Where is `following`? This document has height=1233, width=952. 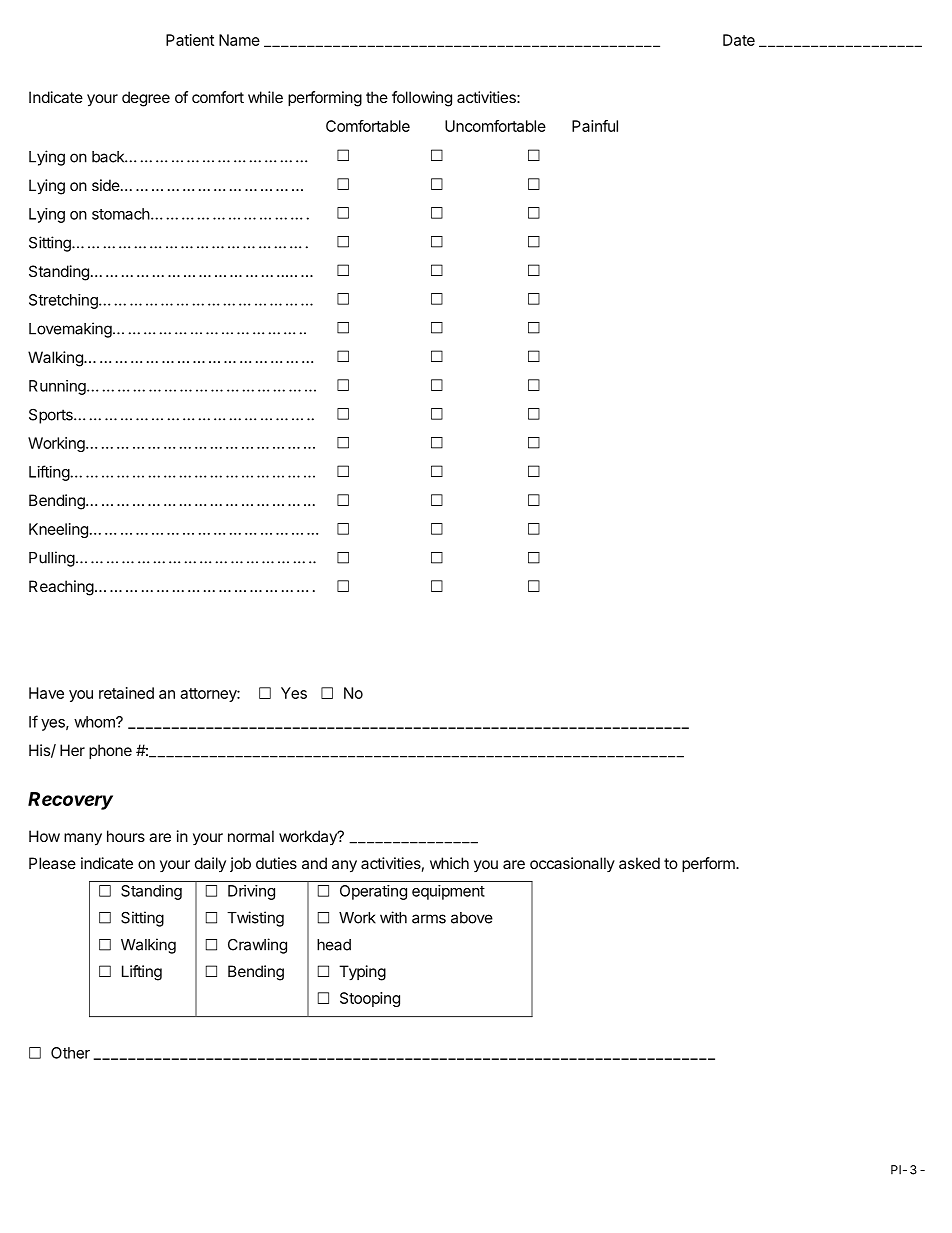
following is located at coordinates (422, 99).
